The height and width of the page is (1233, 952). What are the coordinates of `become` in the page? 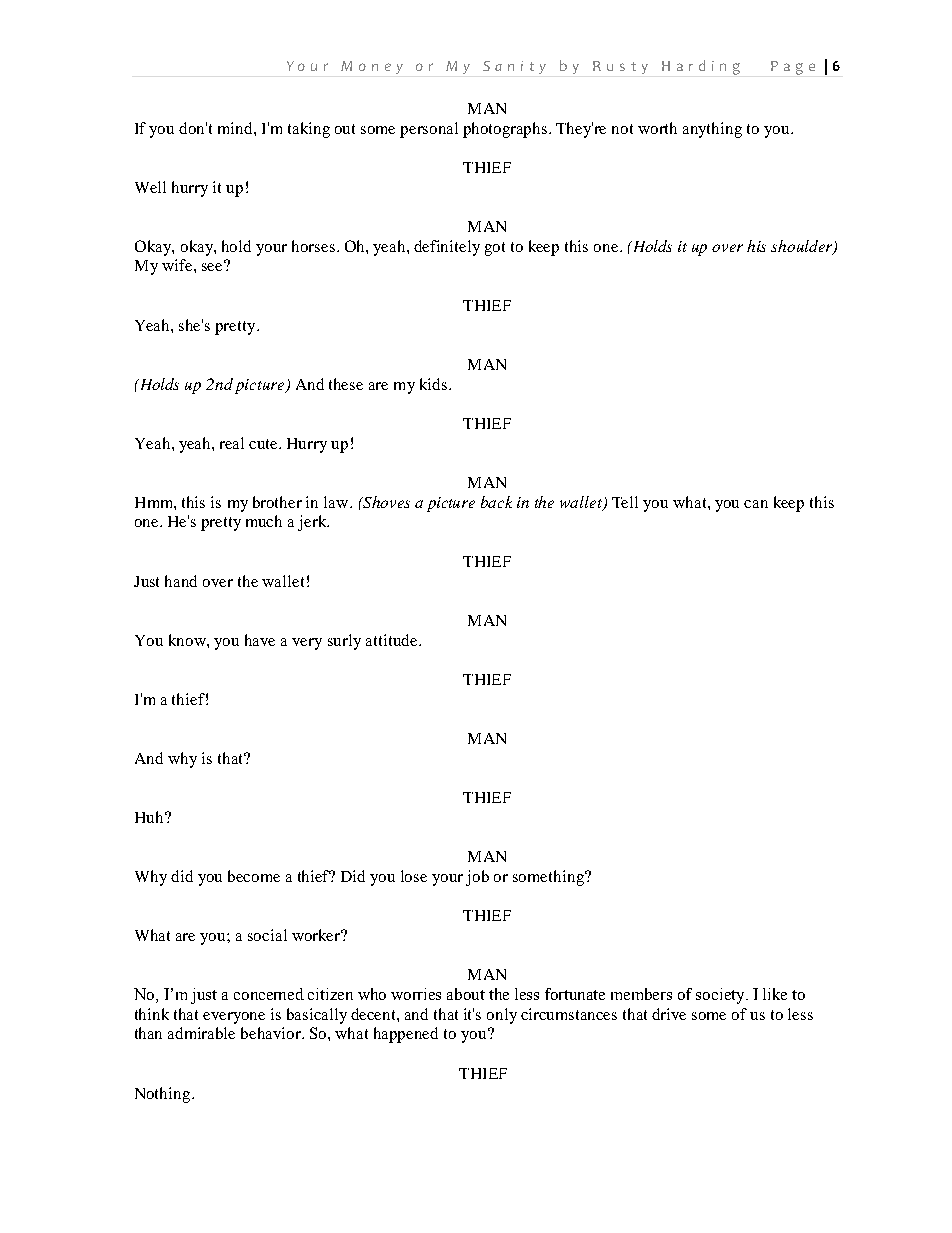 It's located at (254, 876).
